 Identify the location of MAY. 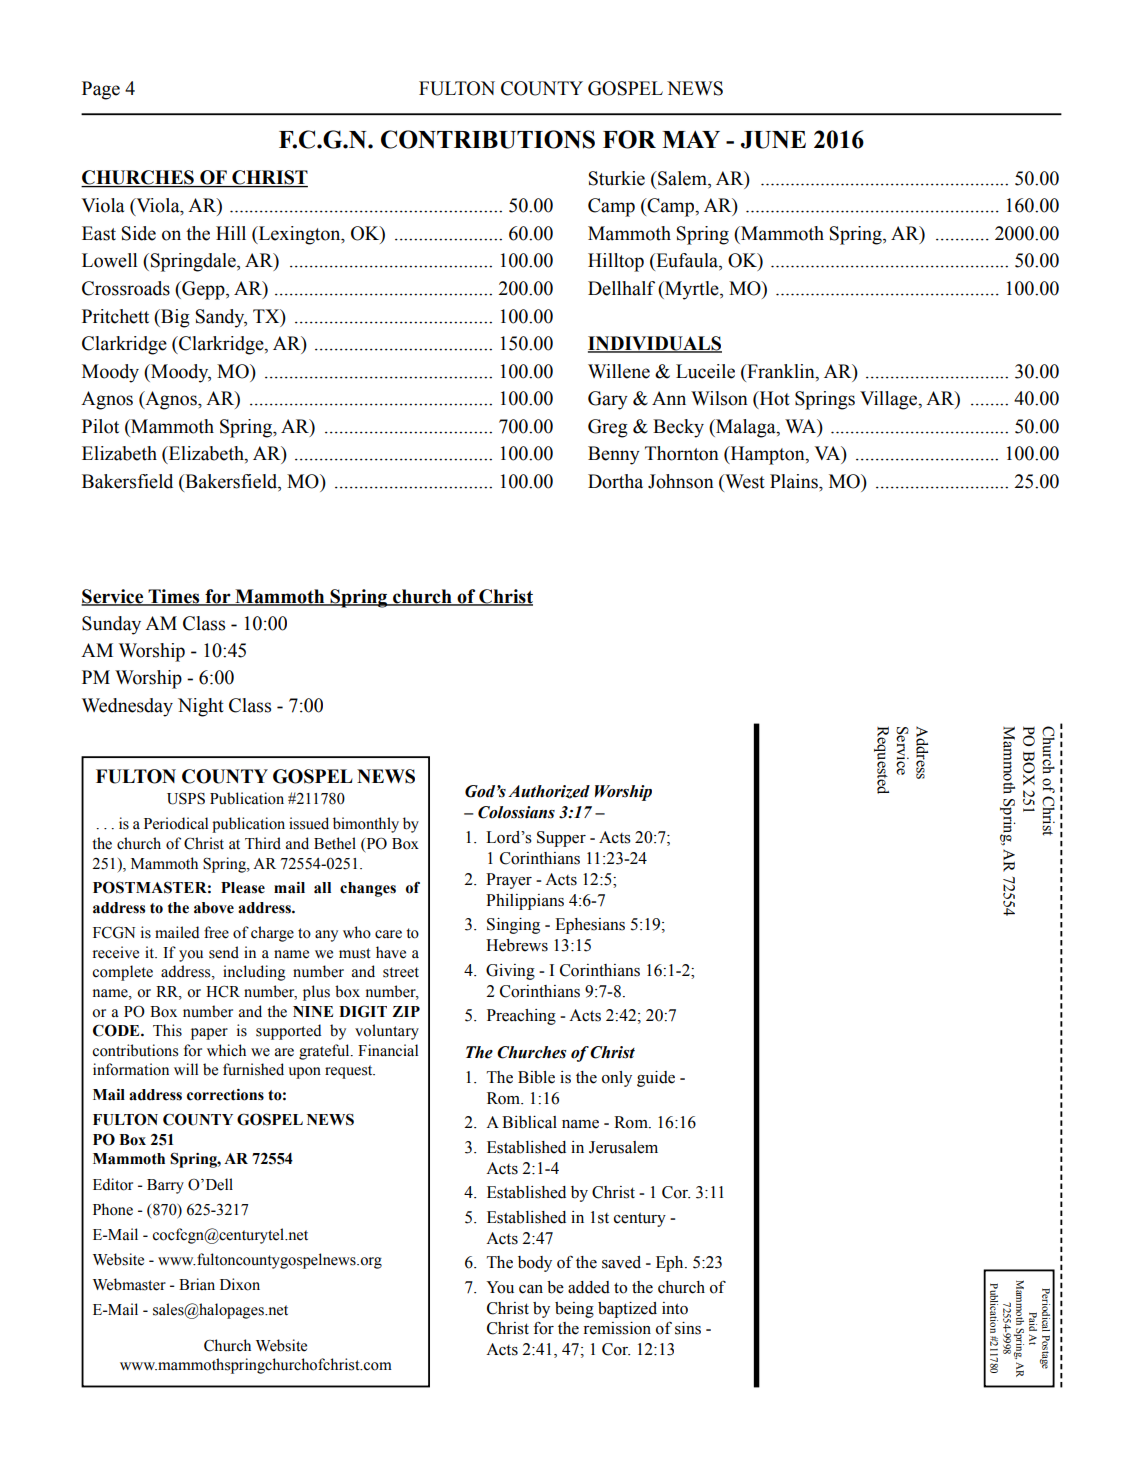
(691, 139).
